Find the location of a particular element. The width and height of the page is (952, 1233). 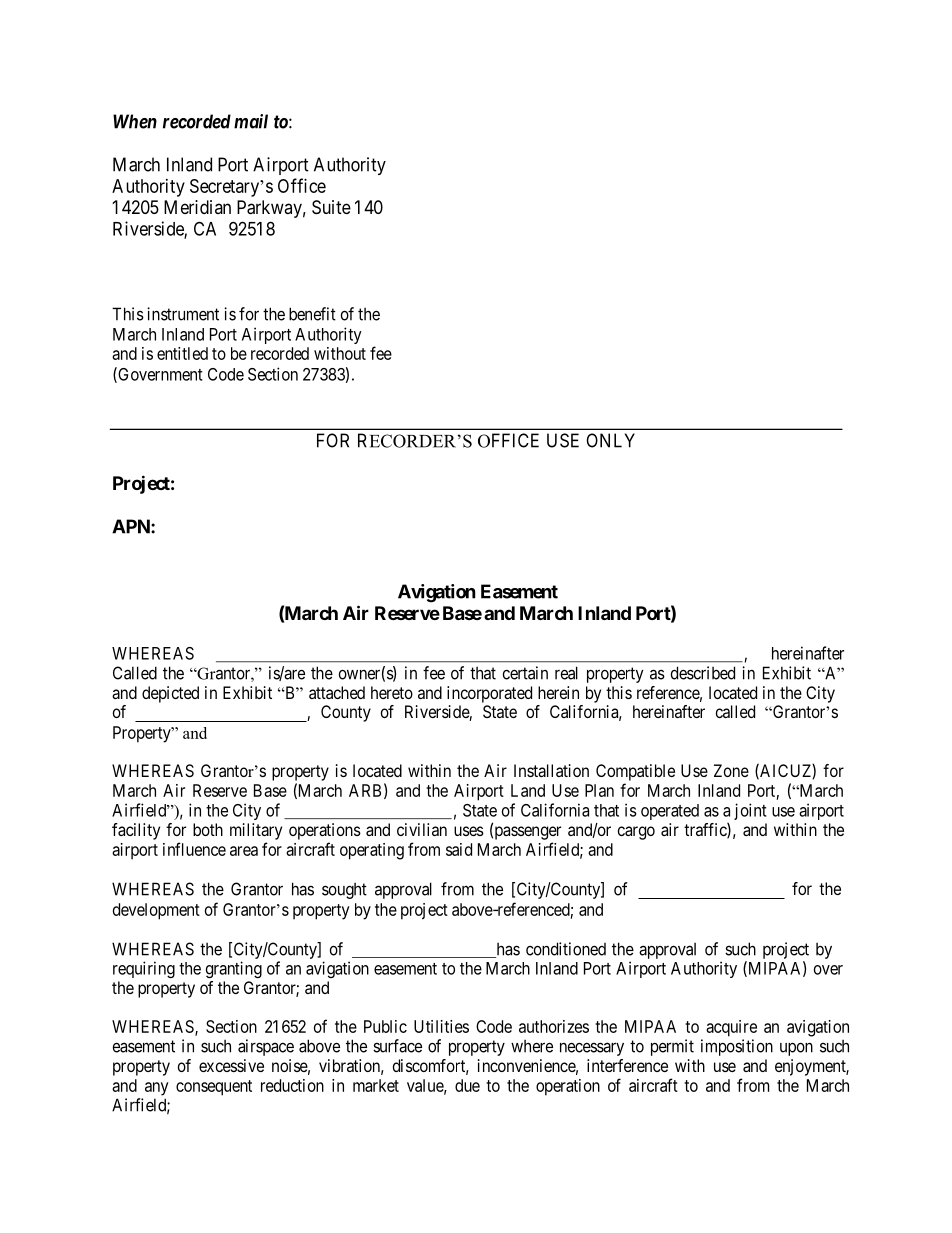

mail is located at coordinates (251, 121).
